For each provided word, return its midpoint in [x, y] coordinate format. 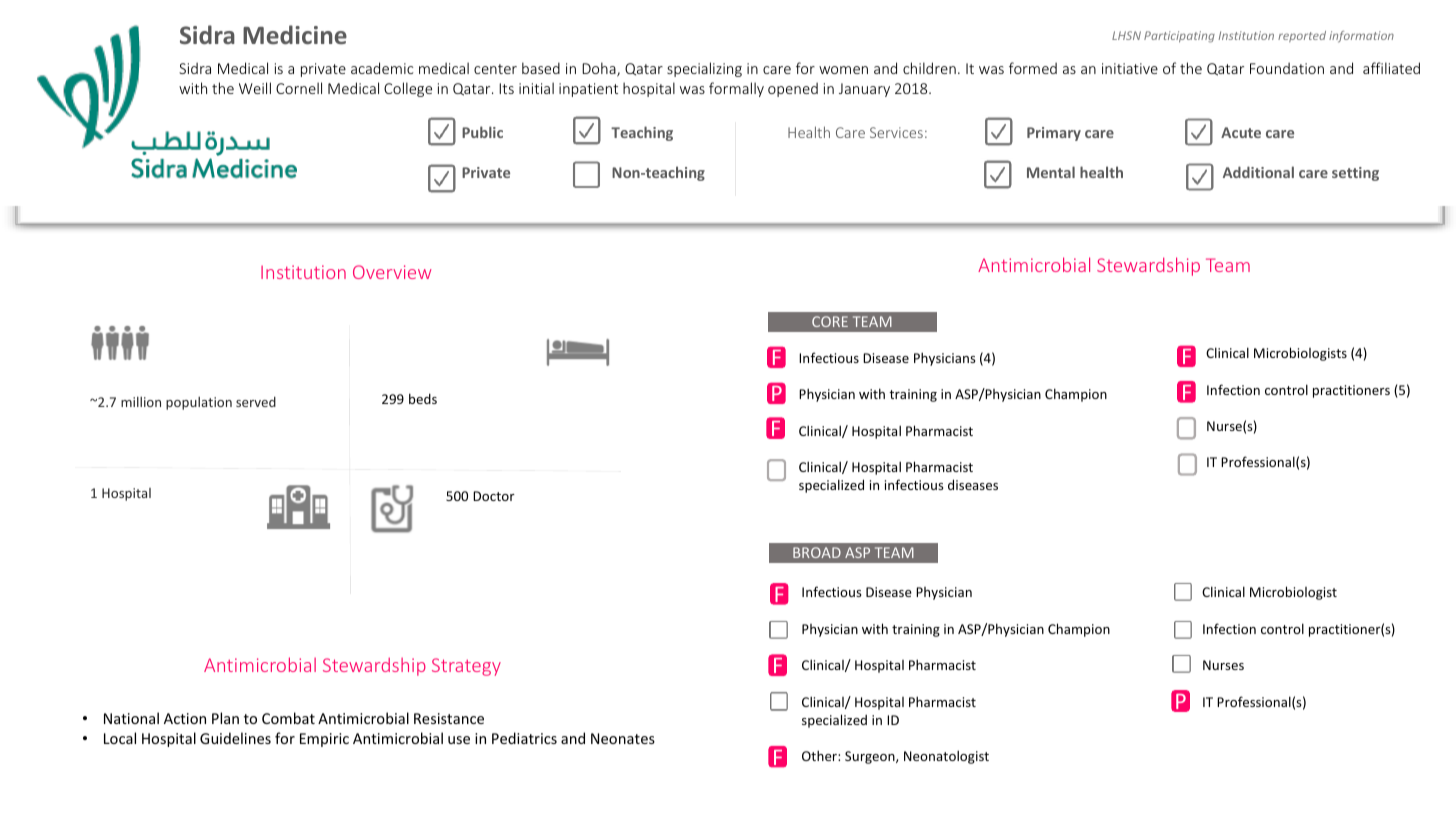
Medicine [295, 34]
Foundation [1287, 68]
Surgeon [871, 757]
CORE [830, 321]
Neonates [623, 738]
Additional [1258, 172]
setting [1355, 174]
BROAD [817, 552]
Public [482, 132]
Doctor [494, 496]
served [256, 402]
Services [896, 132]
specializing [704, 69]
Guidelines [235, 738]
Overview [392, 272]
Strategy [466, 667]
